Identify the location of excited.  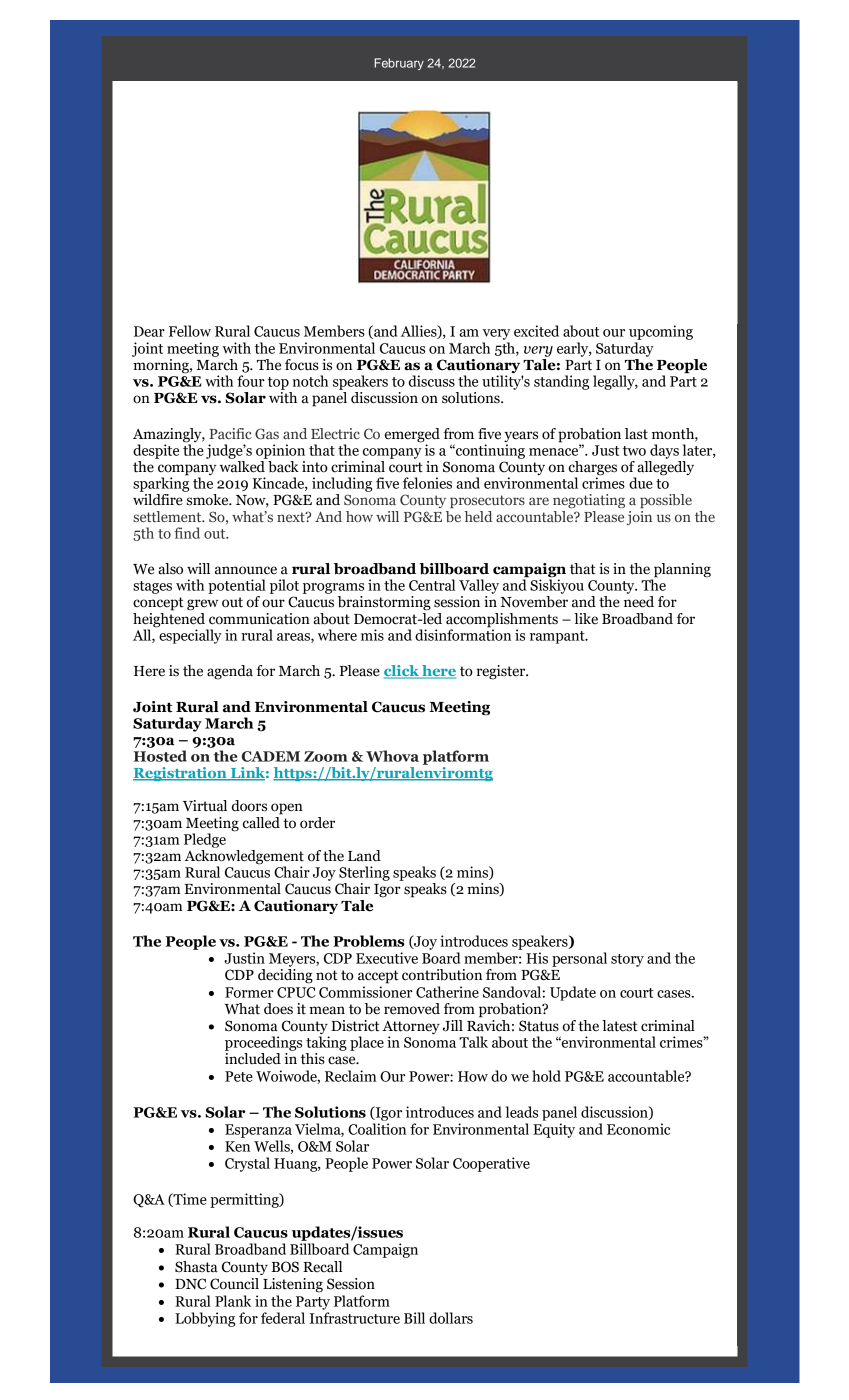
(536, 331).
